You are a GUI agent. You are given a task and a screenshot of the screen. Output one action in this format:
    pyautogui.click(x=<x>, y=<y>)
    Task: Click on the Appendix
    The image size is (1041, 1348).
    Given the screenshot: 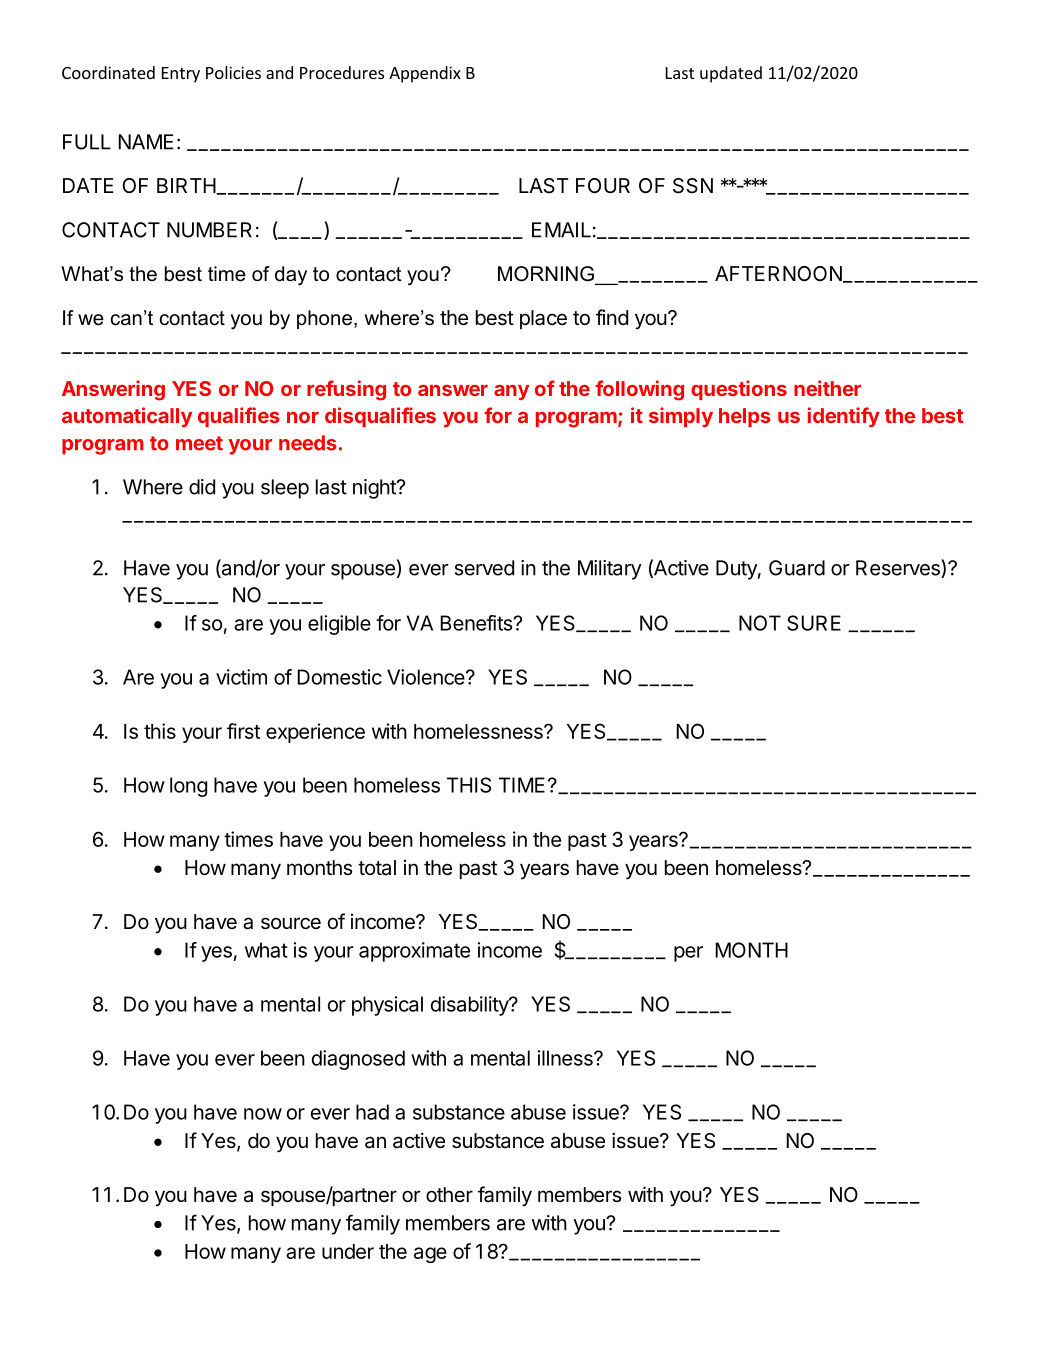 What is the action you would take?
    pyautogui.click(x=425, y=74)
